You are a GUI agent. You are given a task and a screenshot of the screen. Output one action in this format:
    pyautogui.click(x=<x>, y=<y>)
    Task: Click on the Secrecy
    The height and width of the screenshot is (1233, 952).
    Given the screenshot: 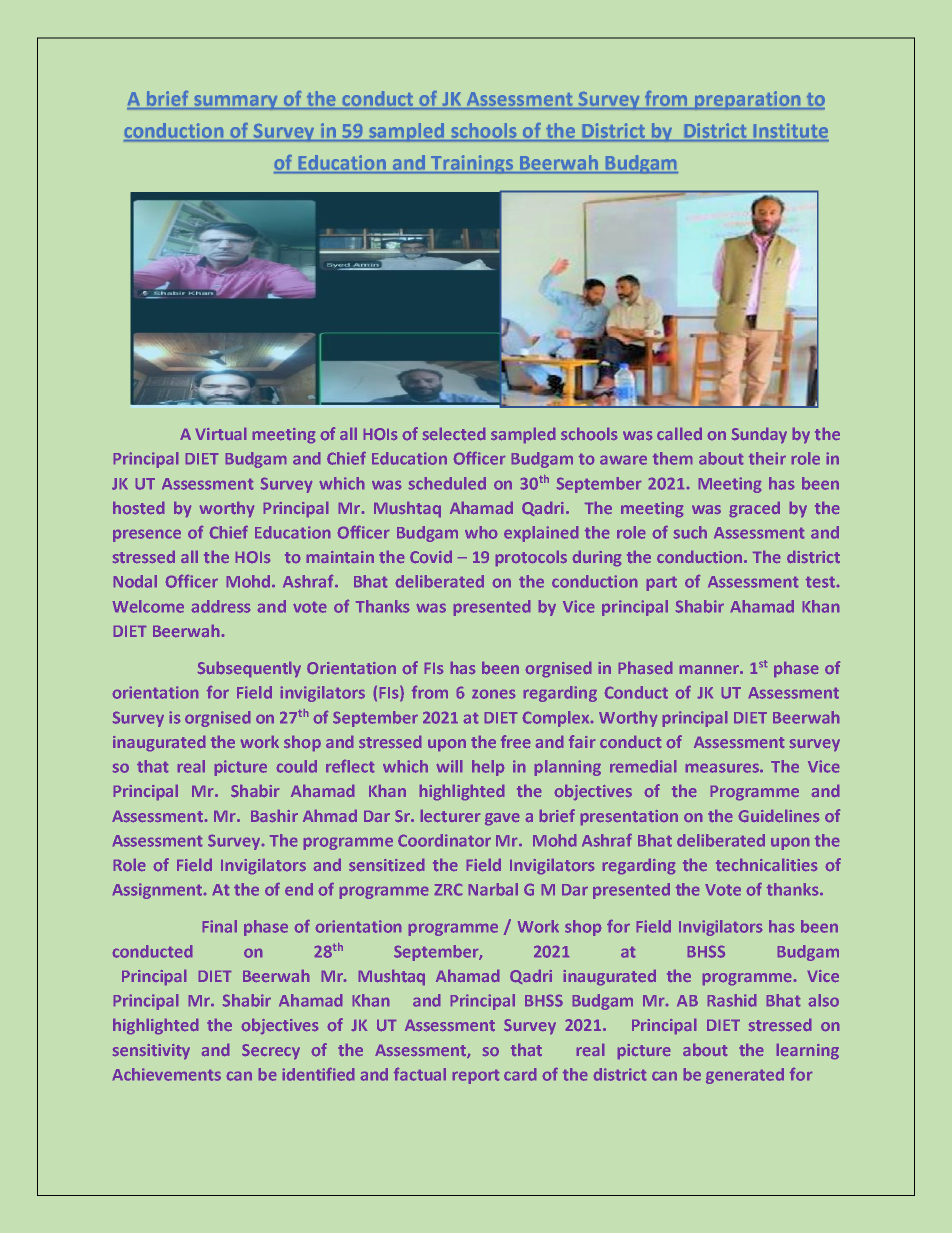 What is the action you would take?
    pyautogui.click(x=271, y=1051)
